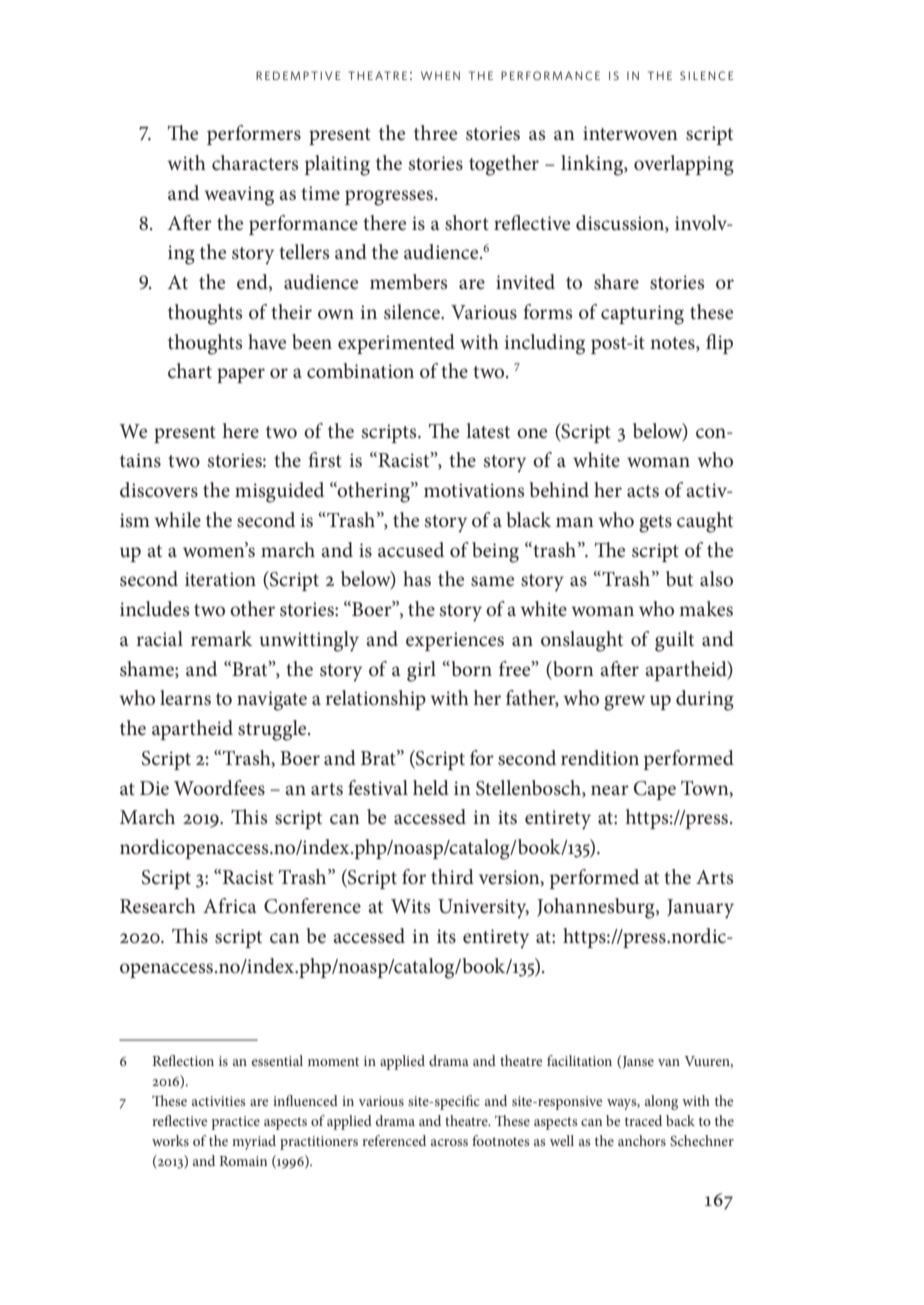  I want to click on Cape, so click(655, 790).
